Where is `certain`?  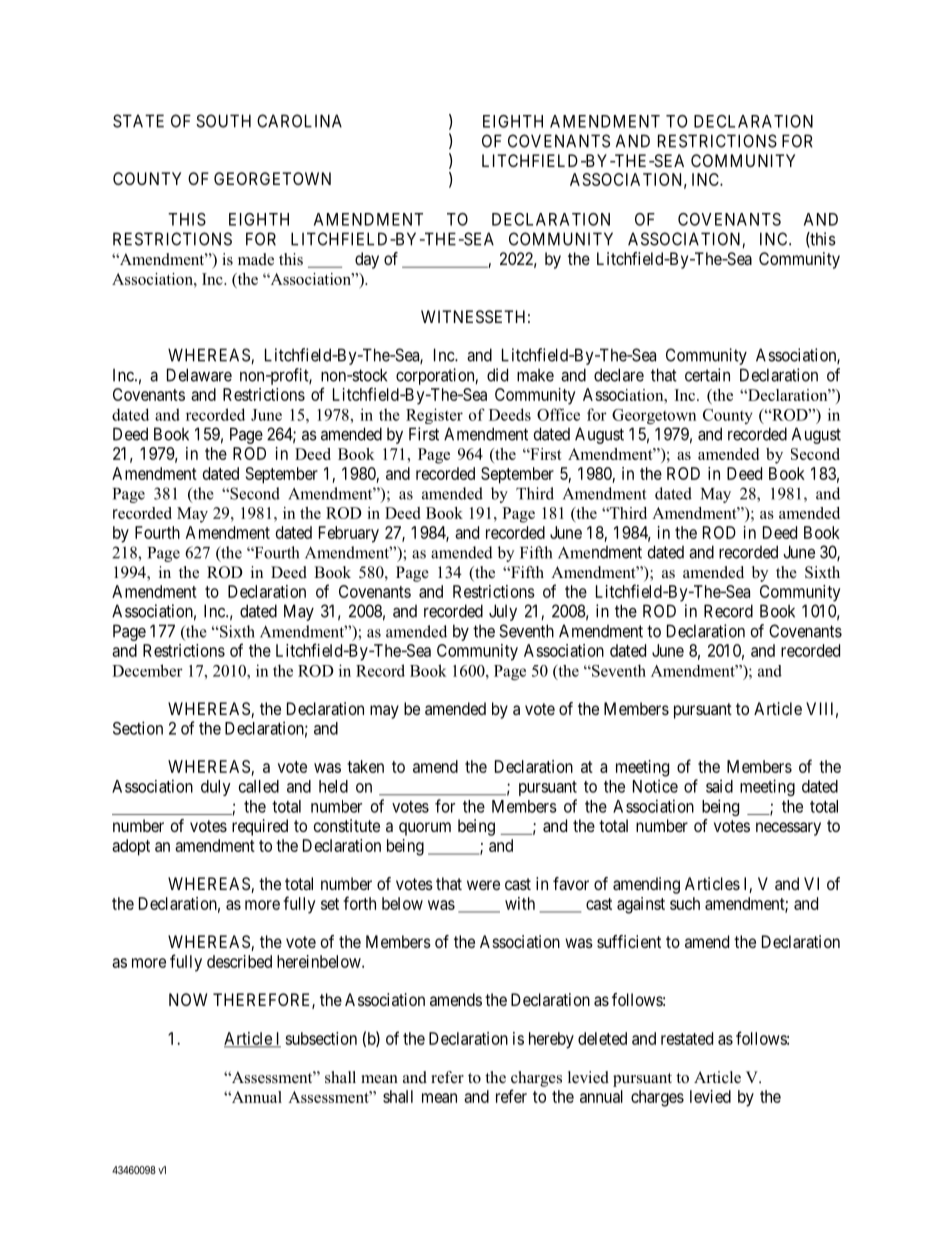 certain is located at coordinates (707, 375).
